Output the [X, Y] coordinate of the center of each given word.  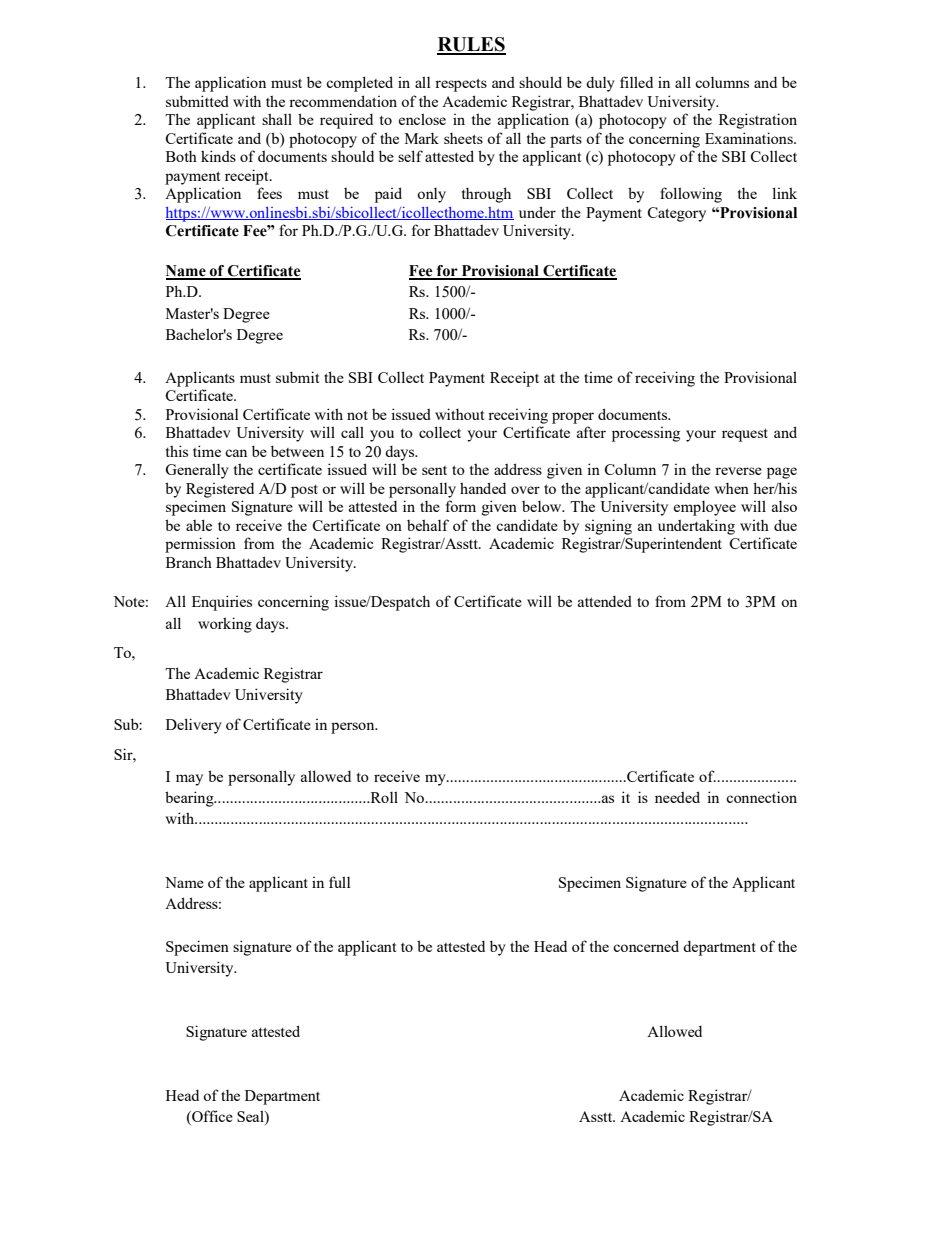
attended [605, 601]
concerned [646, 946]
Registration [758, 121]
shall [277, 119]
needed [677, 797]
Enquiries [222, 603]
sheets [463, 138]
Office [211, 1117]
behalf [428, 525]
